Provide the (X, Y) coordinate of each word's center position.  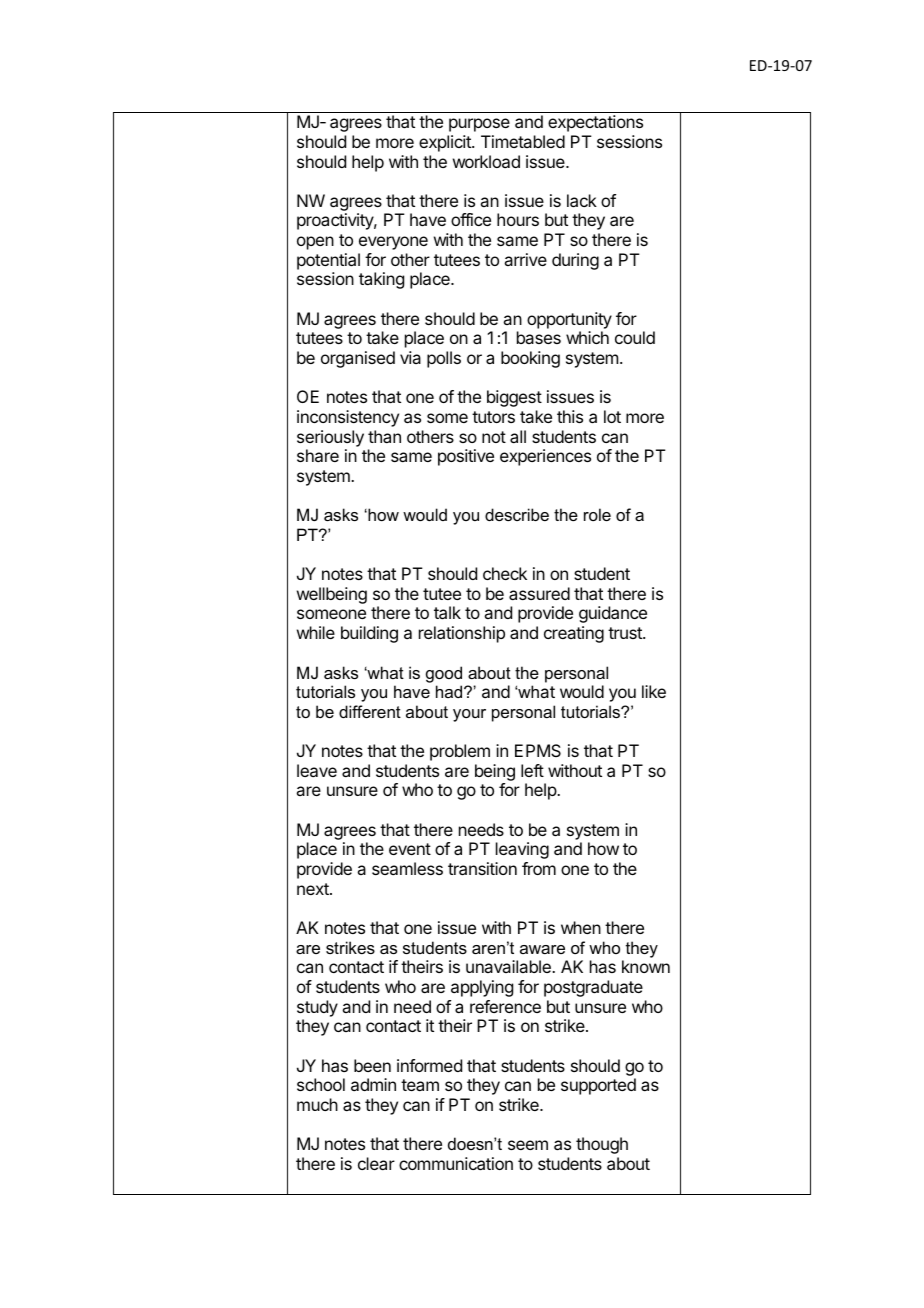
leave (317, 770)
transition (482, 868)
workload (486, 161)
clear (376, 1163)
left (532, 770)
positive (466, 457)
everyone (393, 243)
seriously (330, 438)
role (597, 514)
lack (582, 200)
